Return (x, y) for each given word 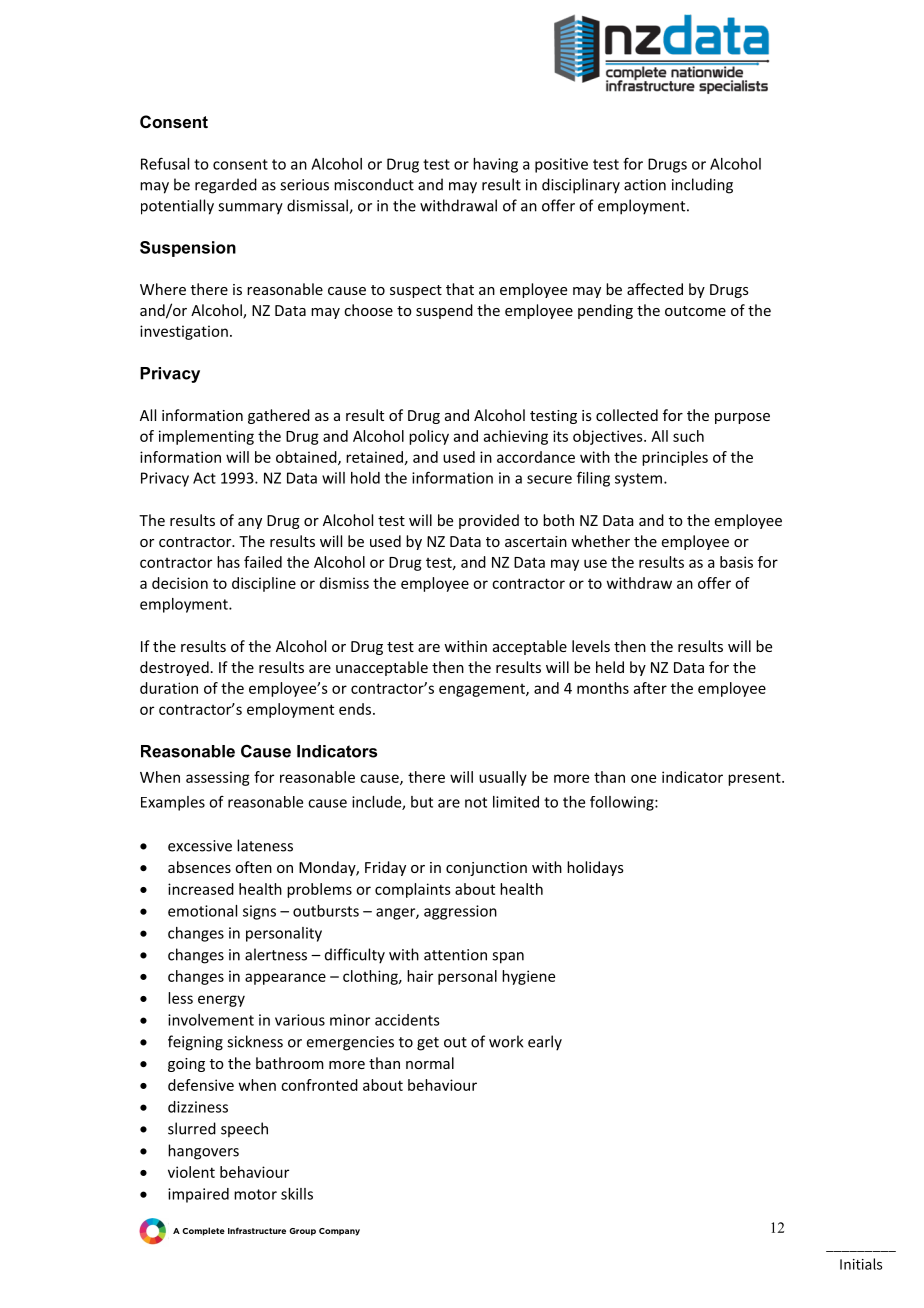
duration (169, 688)
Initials (861, 1264)
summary (250, 209)
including (702, 186)
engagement (483, 690)
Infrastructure (257, 1230)
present (755, 779)
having (495, 165)
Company (339, 1232)
